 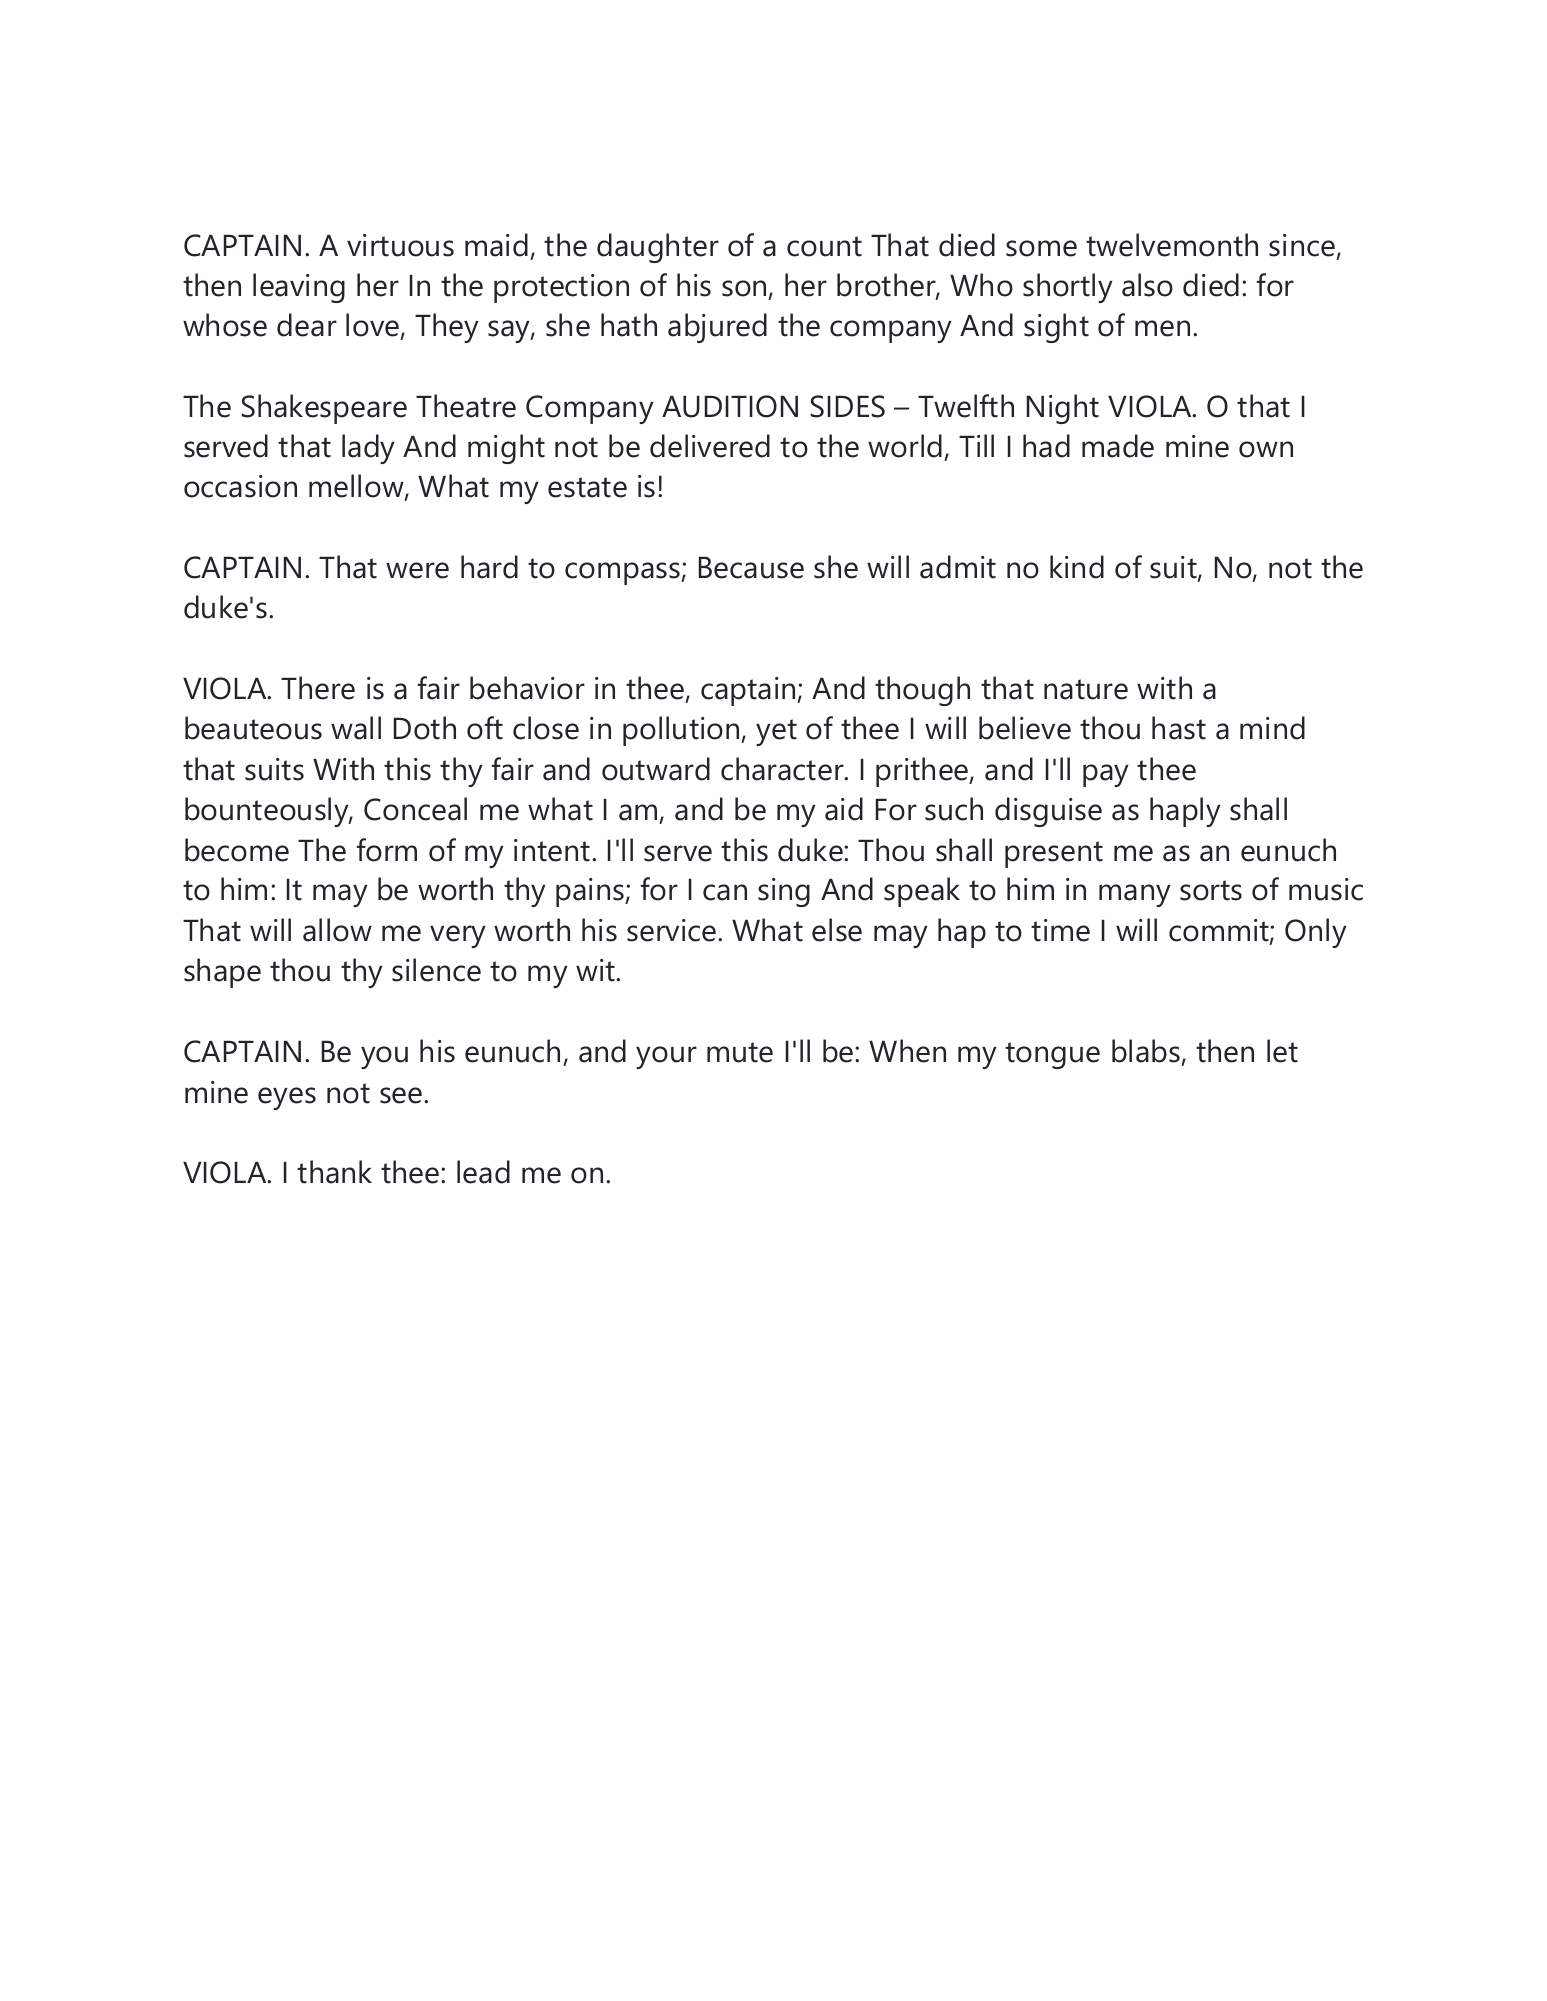 What do you see at coordinates (334, 1172) in the page?
I see `thank` at bounding box center [334, 1172].
